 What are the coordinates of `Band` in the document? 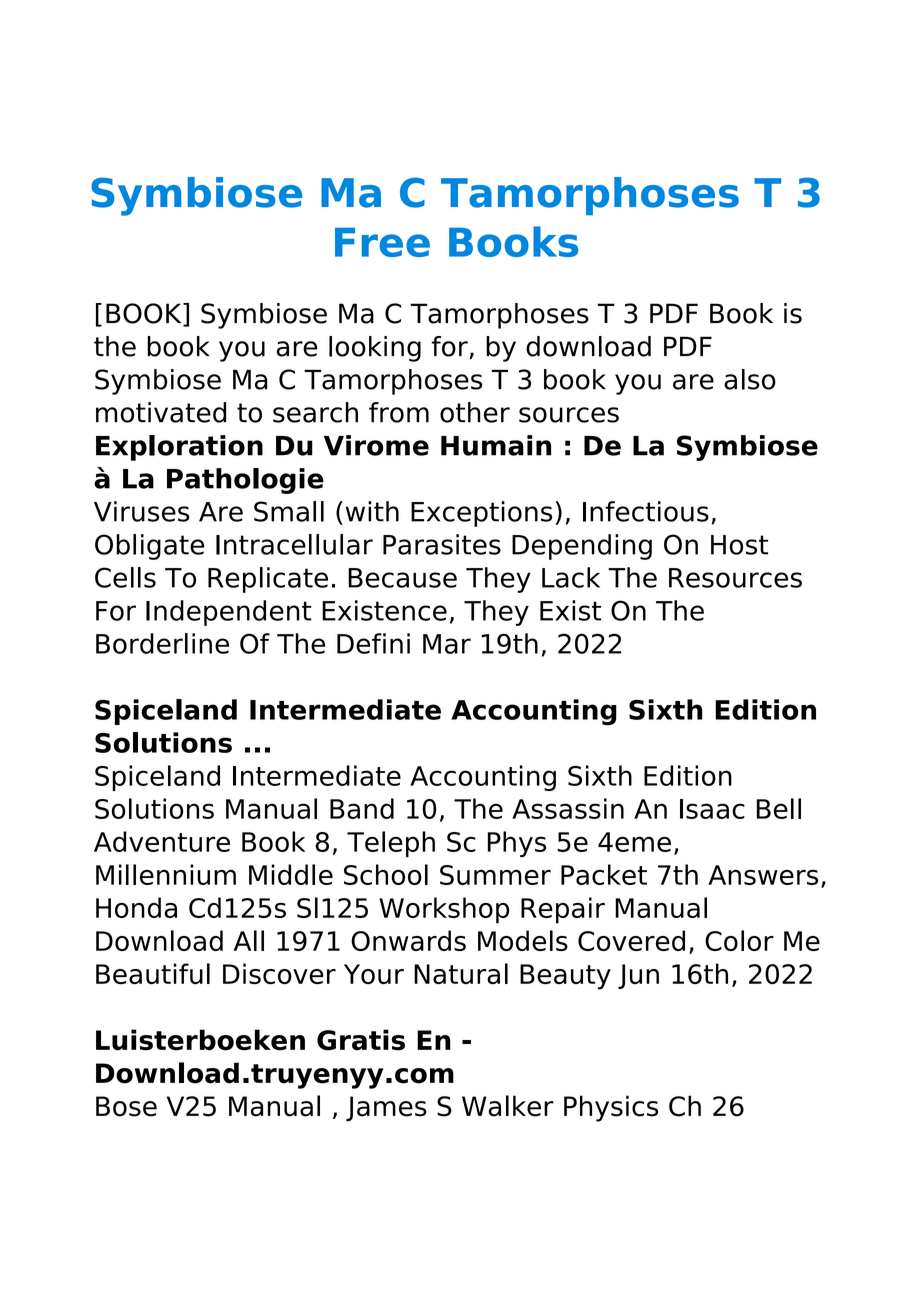 It's located at (362, 808).
